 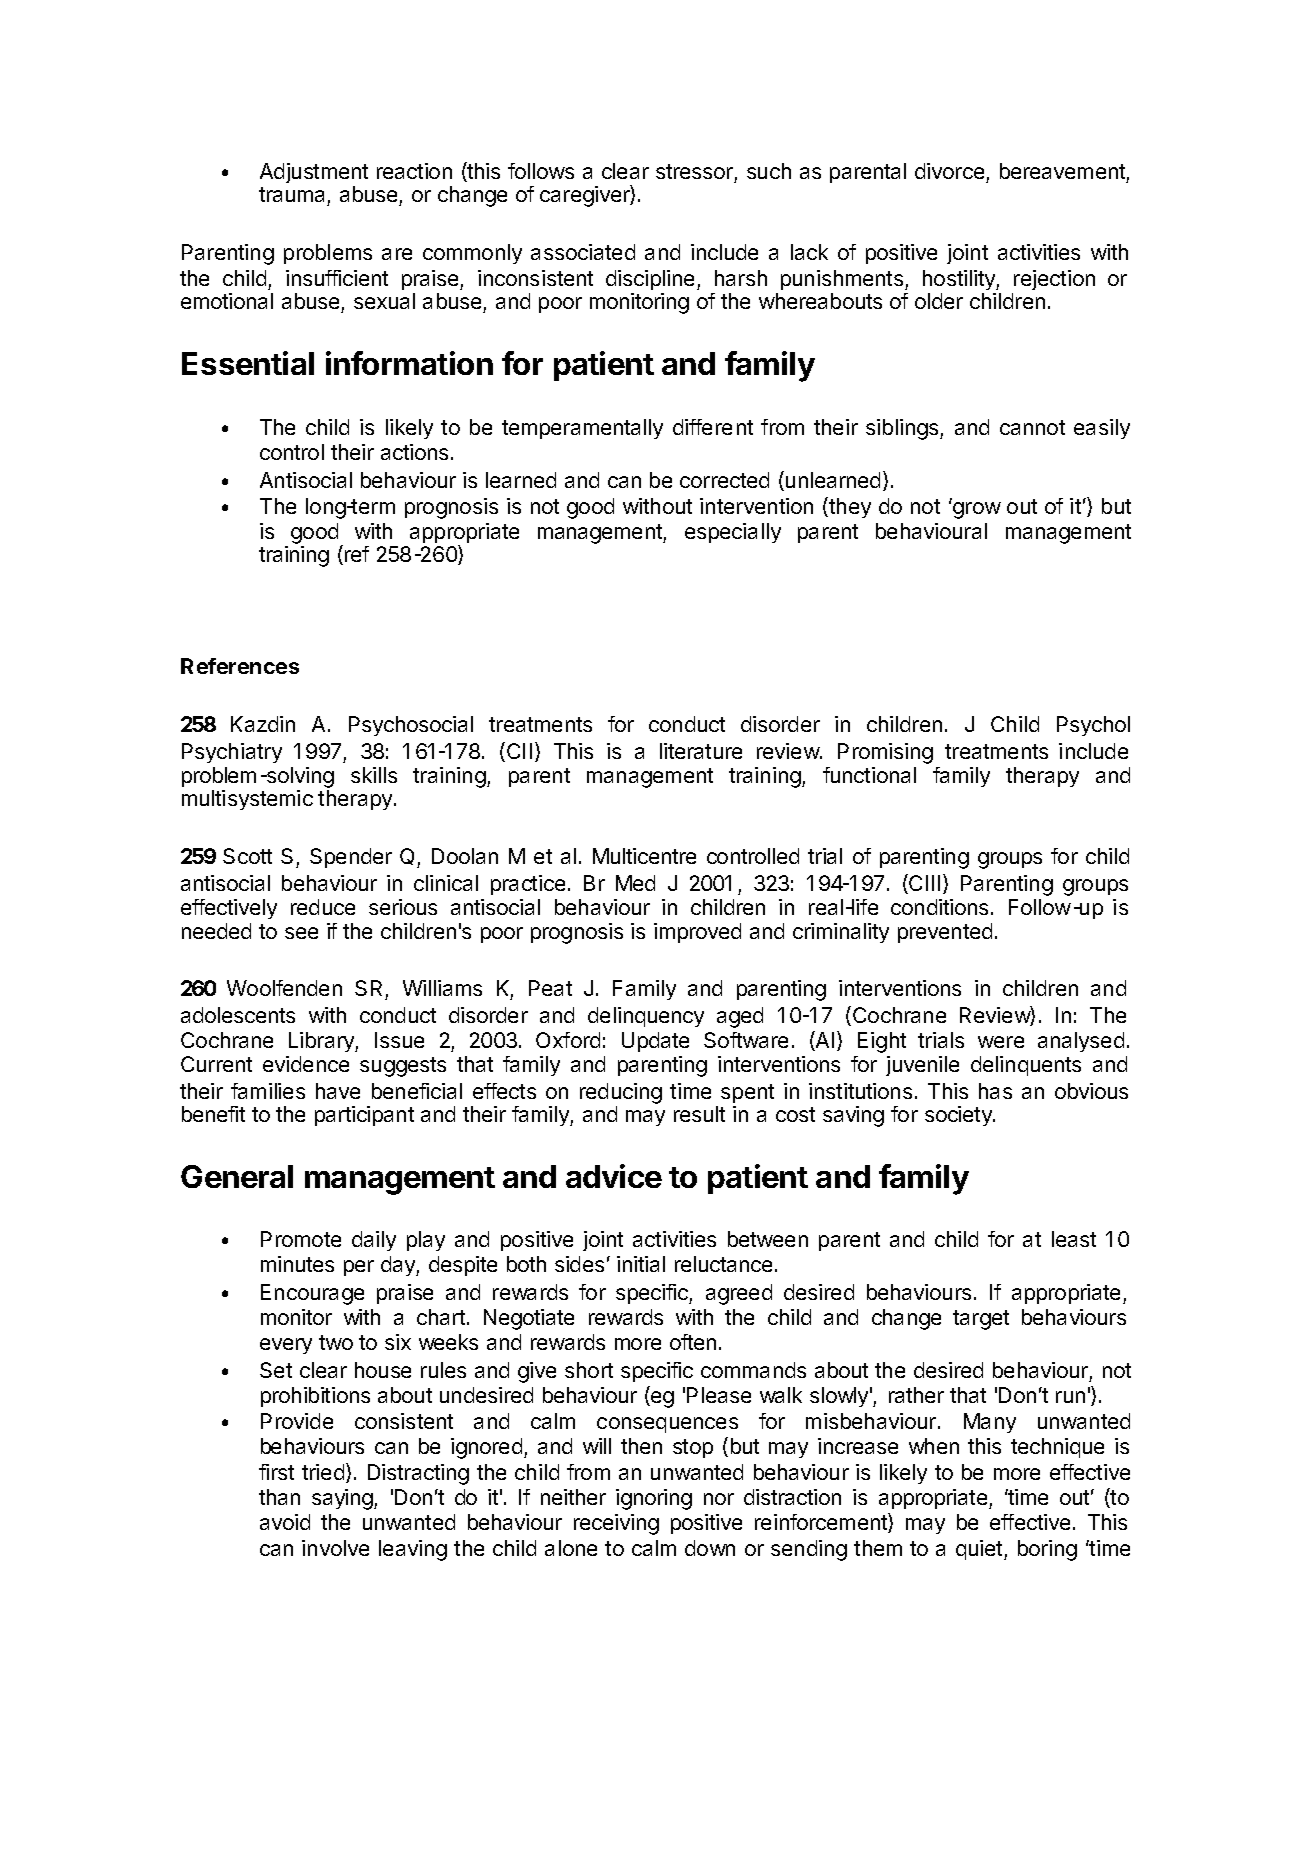 I want to click on Adjustment, so click(x=314, y=173).
